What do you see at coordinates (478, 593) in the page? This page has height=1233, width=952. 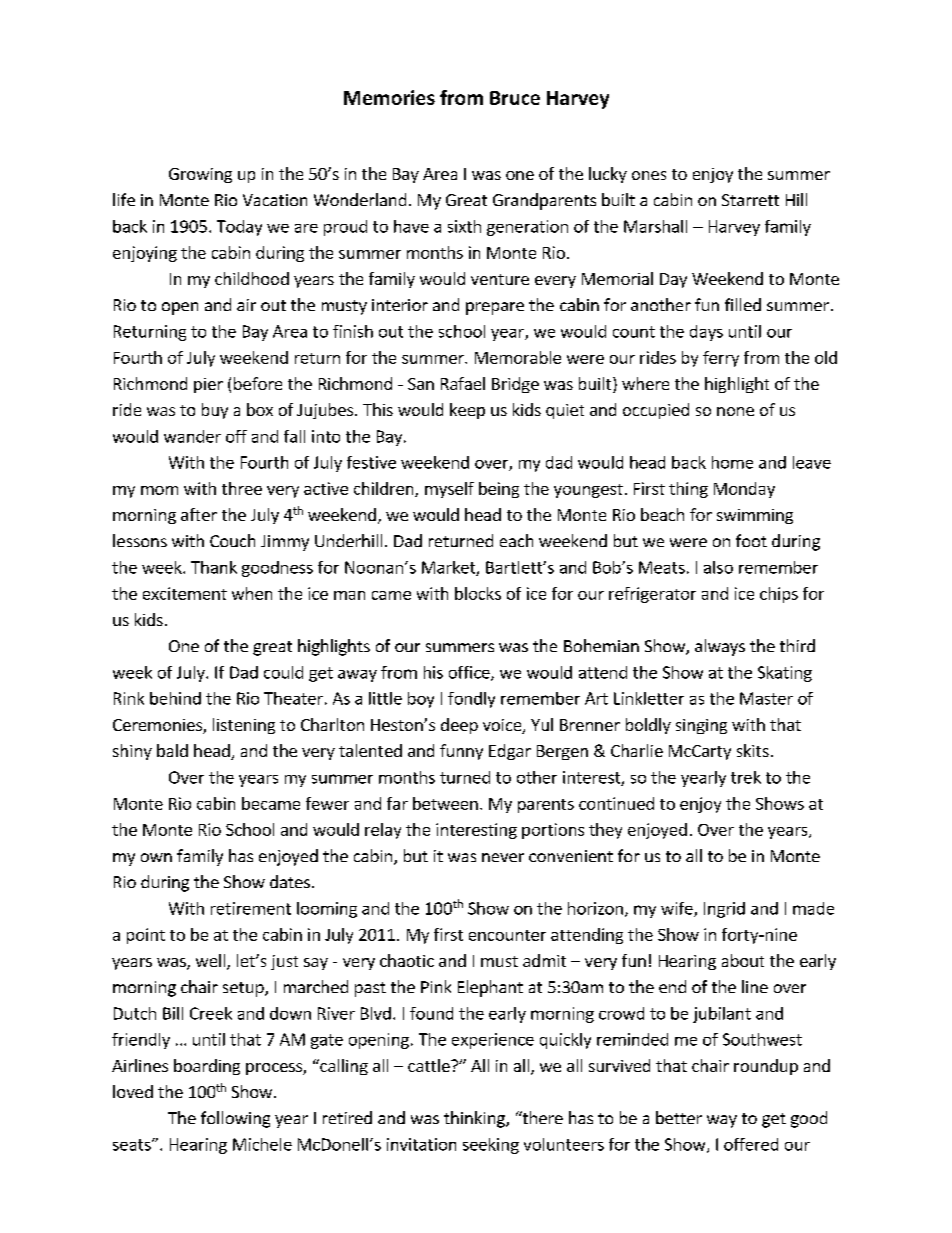 I see `blocks` at bounding box center [478, 593].
